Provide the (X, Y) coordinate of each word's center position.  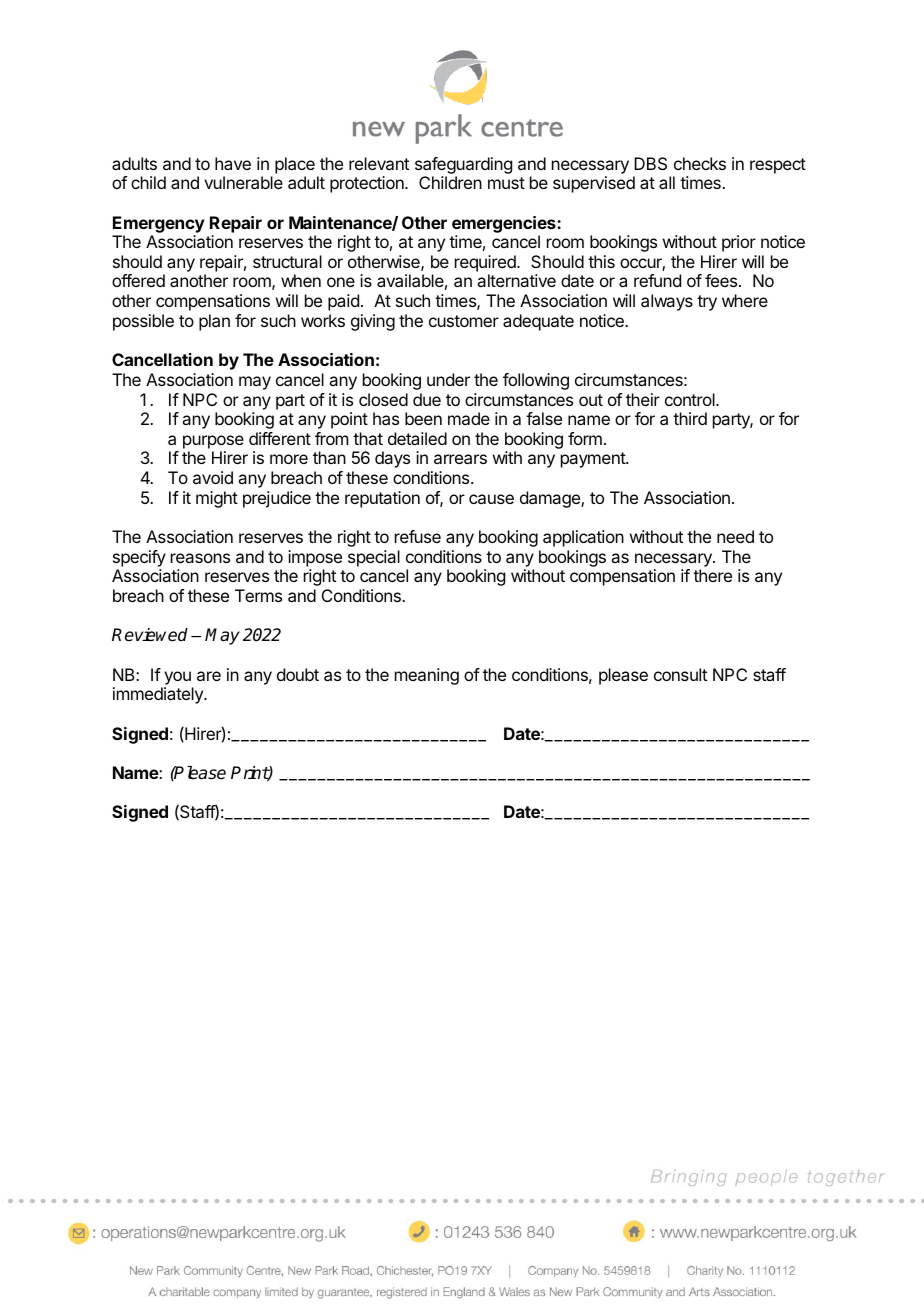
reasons (200, 558)
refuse (418, 536)
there (712, 575)
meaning (427, 676)
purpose (213, 442)
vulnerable (243, 182)
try (707, 303)
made (469, 418)
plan (214, 322)
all (667, 182)
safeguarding (463, 165)
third (690, 418)
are (209, 676)
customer (464, 321)
